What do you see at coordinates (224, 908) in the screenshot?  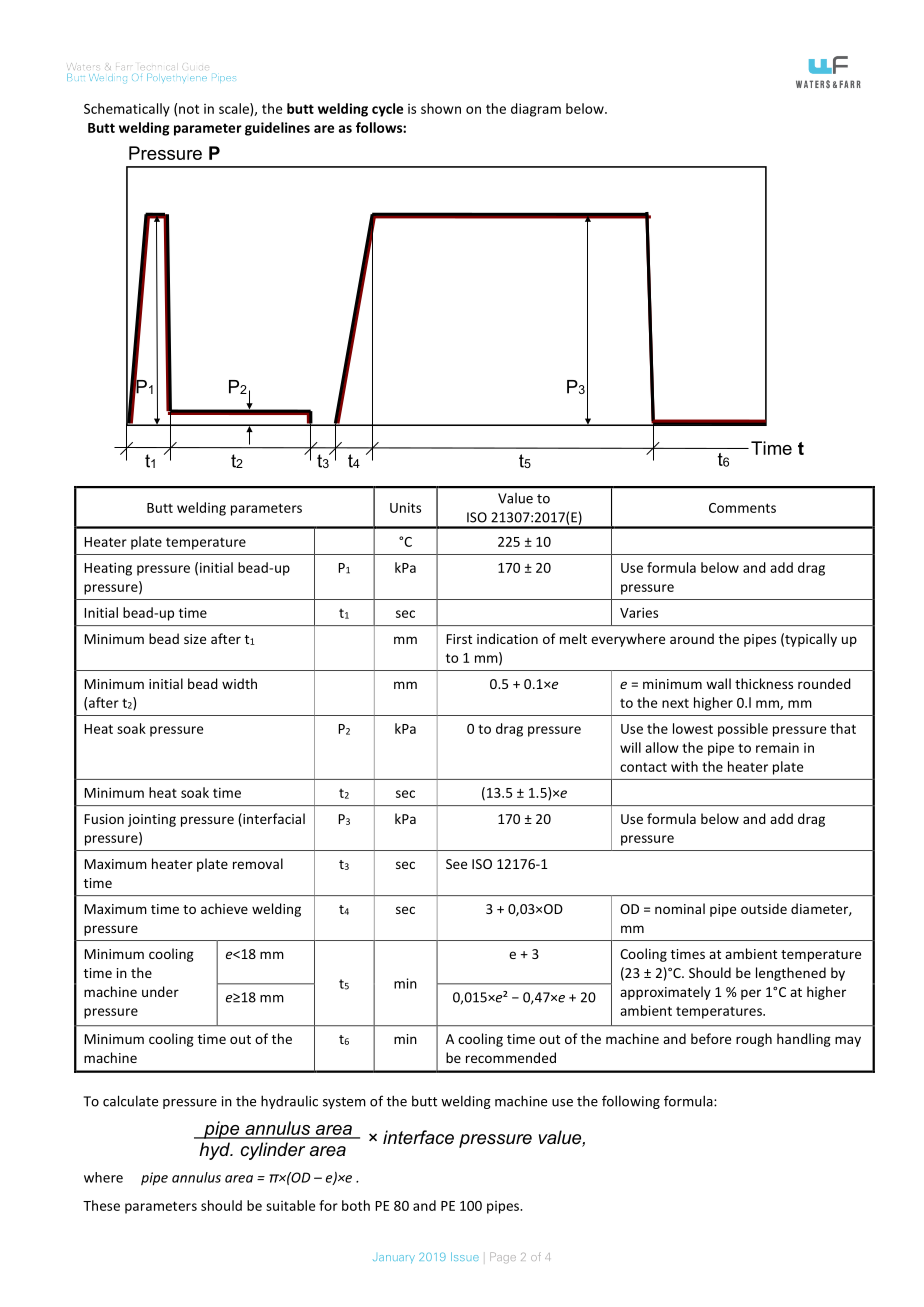 I see `achieve` at bounding box center [224, 908].
